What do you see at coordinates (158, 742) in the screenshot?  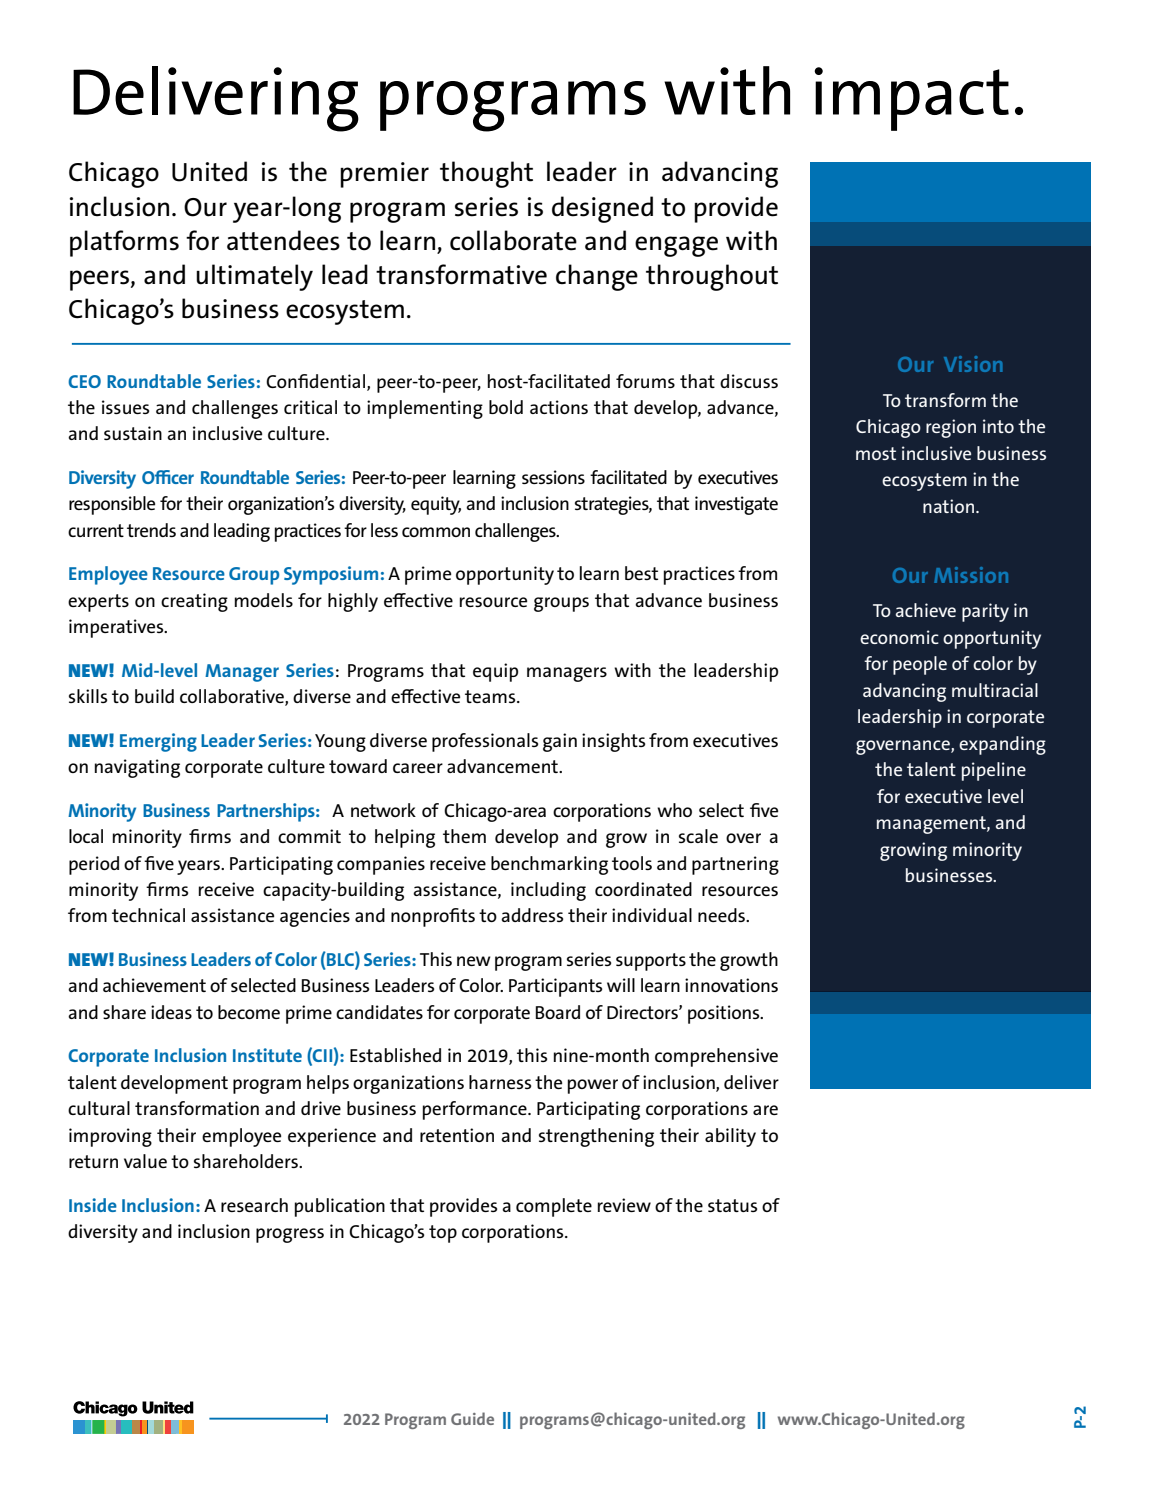 I see `Emerging` at bounding box center [158, 742].
